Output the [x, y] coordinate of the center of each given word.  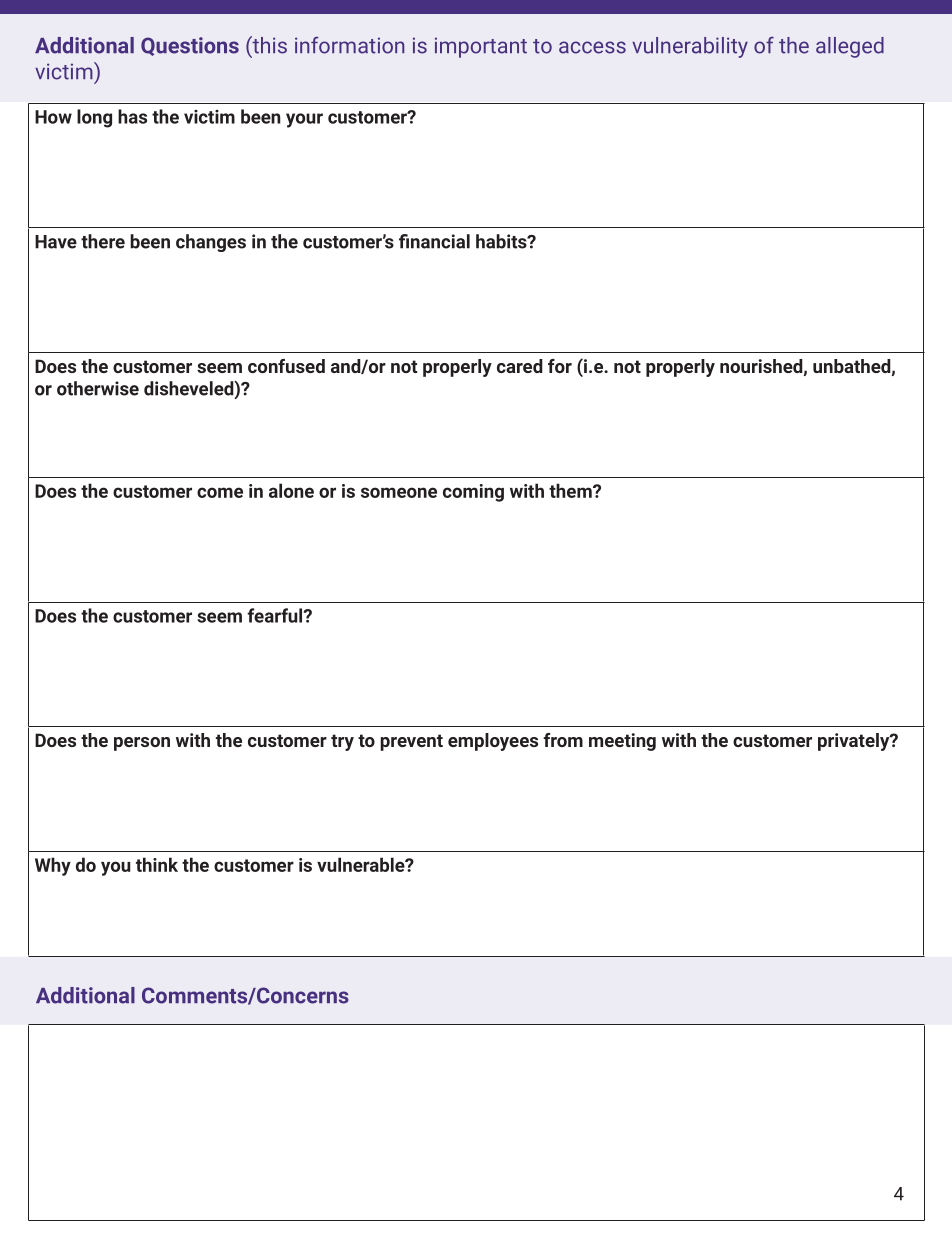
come [220, 492]
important [481, 47]
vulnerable [362, 864]
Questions [190, 46]
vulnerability [690, 47]
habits [502, 241]
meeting [622, 742]
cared [520, 366]
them [571, 490]
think [157, 864]
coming [473, 493]
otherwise [98, 388]
